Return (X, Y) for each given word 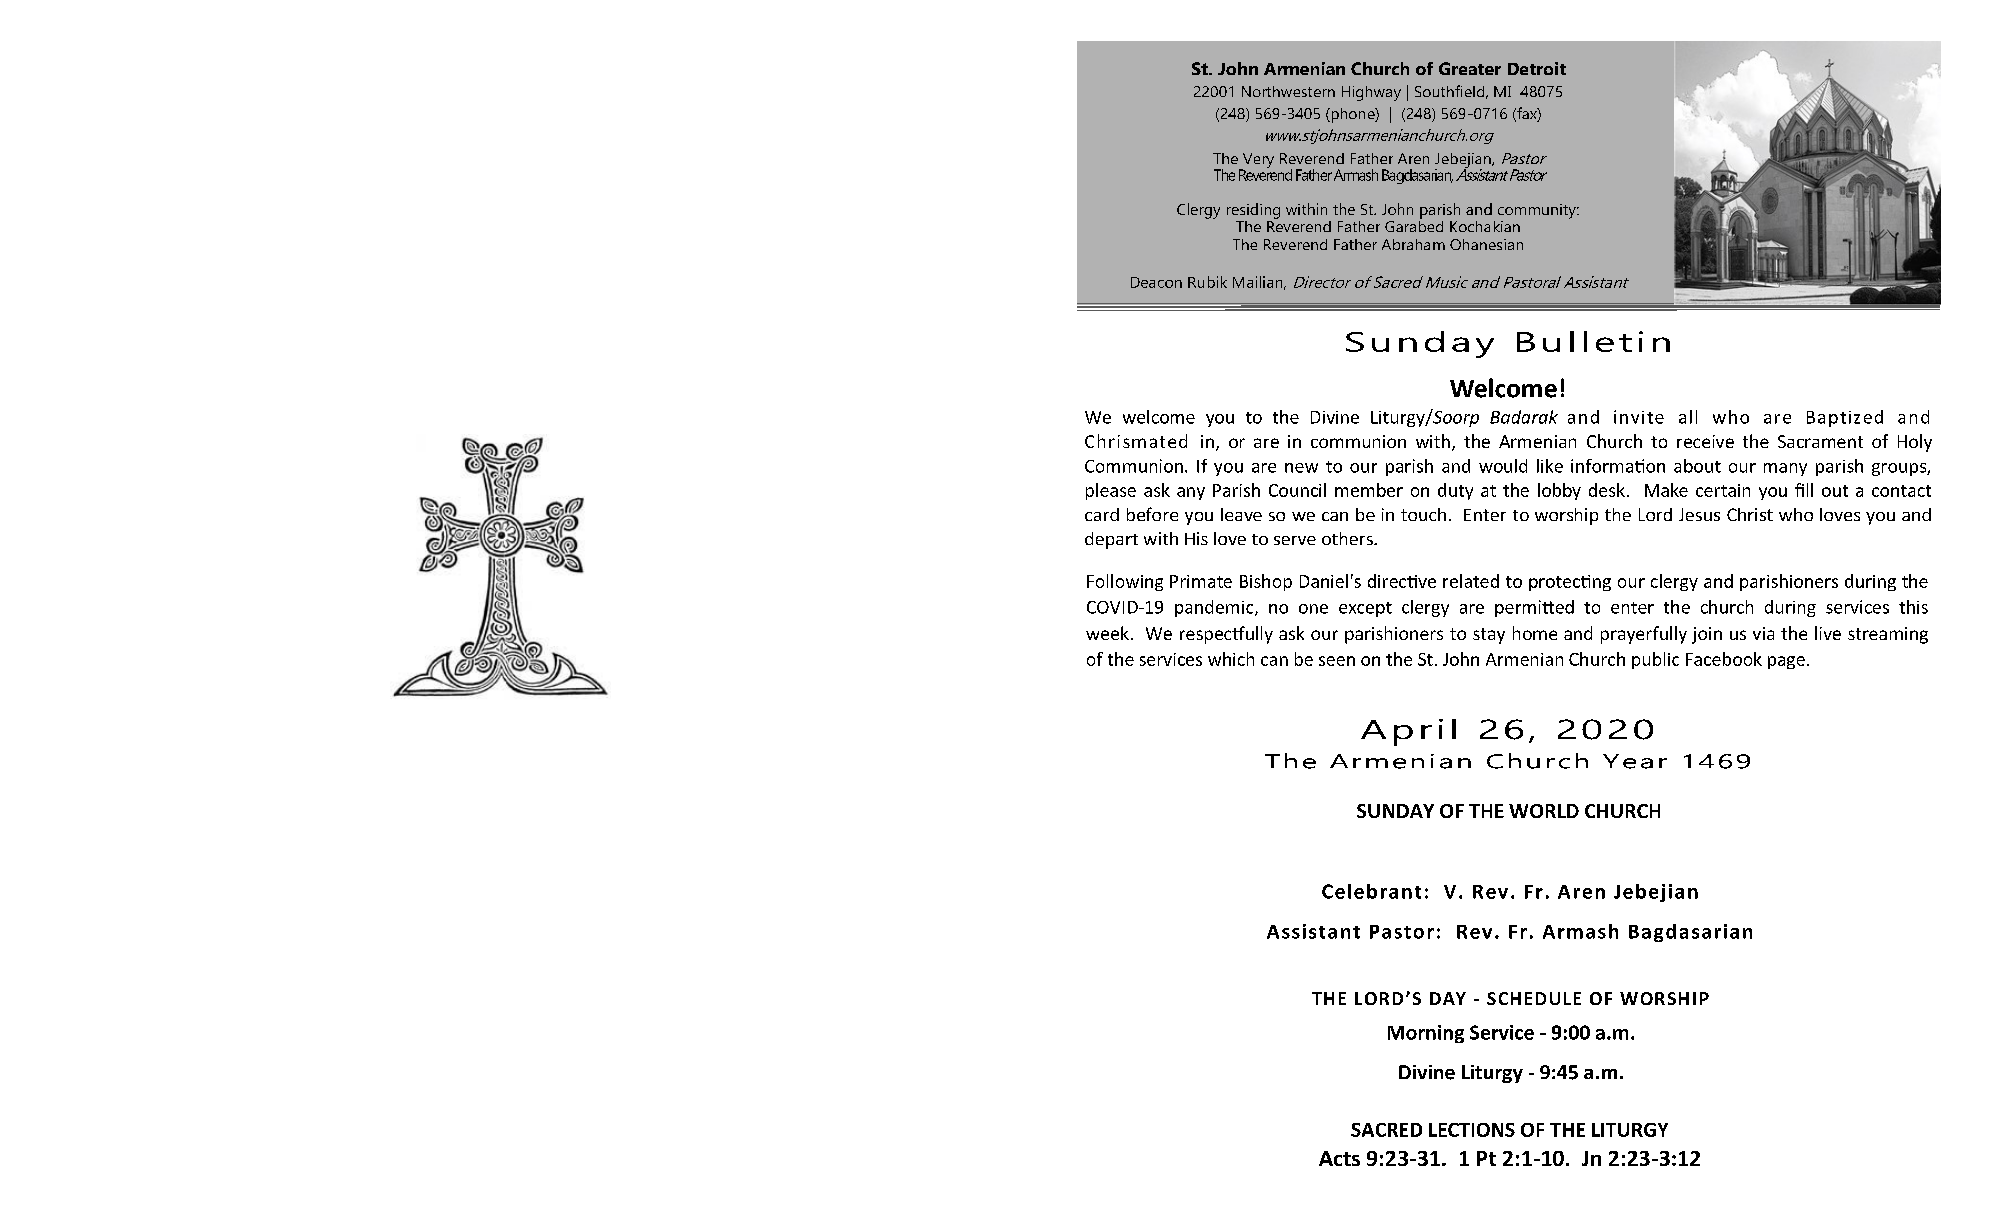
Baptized (1845, 418)
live (1828, 633)
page (1786, 662)
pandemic (1215, 608)
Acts (1339, 1158)
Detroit (1537, 68)
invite (1639, 417)
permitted (1534, 608)
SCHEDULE (1534, 998)
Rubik (1207, 282)
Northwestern (1288, 91)
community (1538, 211)
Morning (1426, 1034)
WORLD (1544, 811)
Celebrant (1371, 891)
